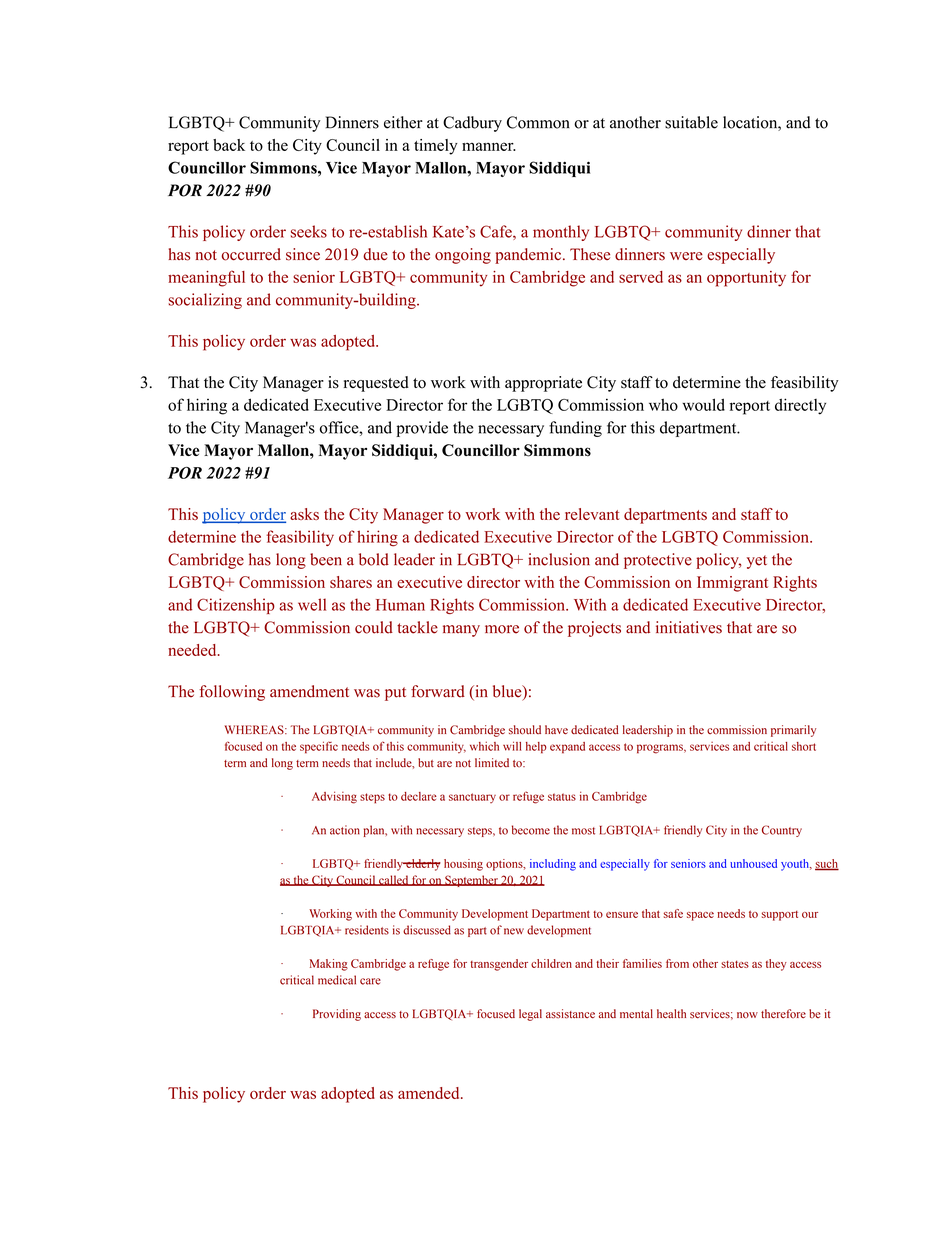 This document has height=1233, width=952. I want to click on more, so click(502, 629).
